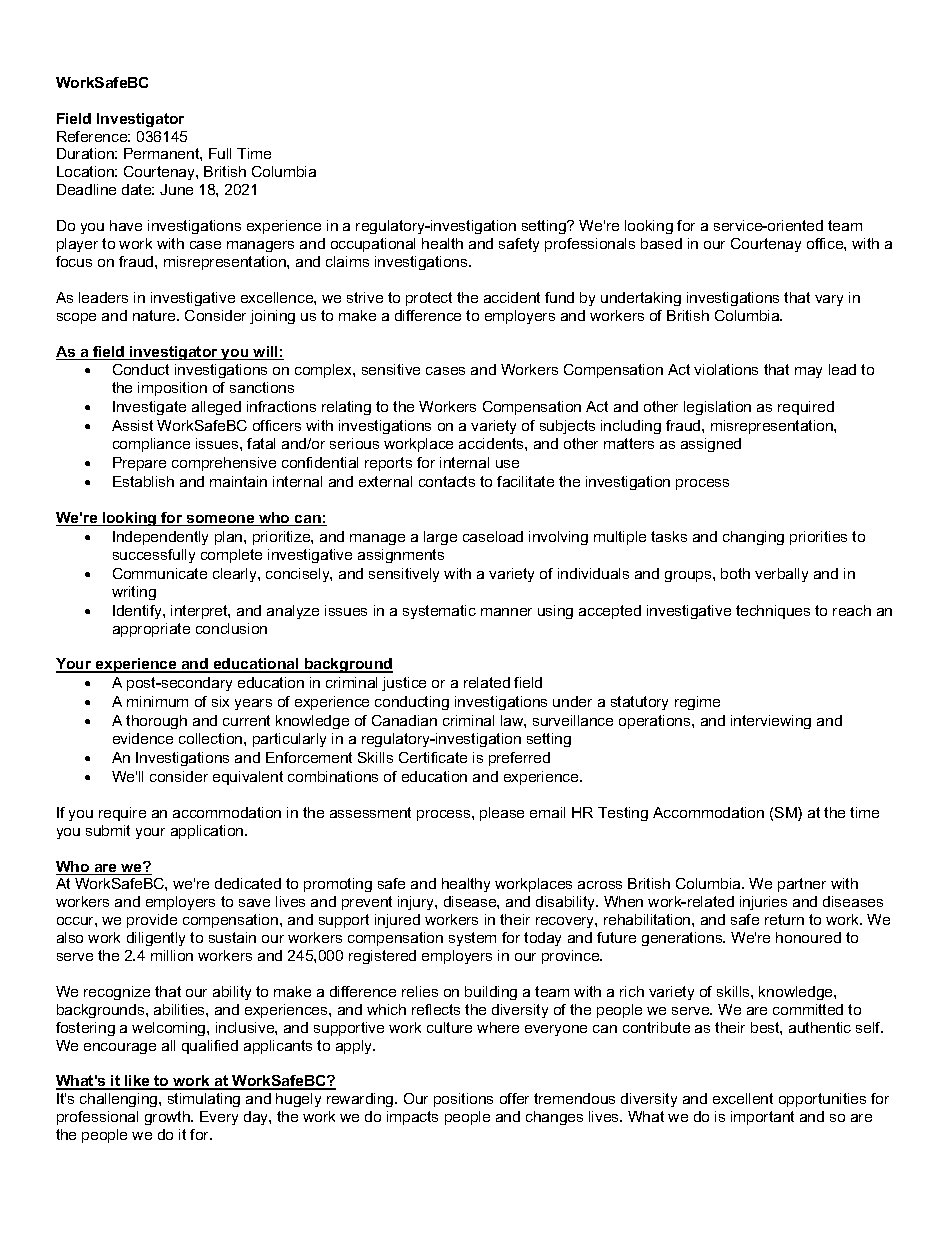  What do you see at coordinates (373, 245) in the screenshot?
I see `occupational` at bounding box center [373, 245].
